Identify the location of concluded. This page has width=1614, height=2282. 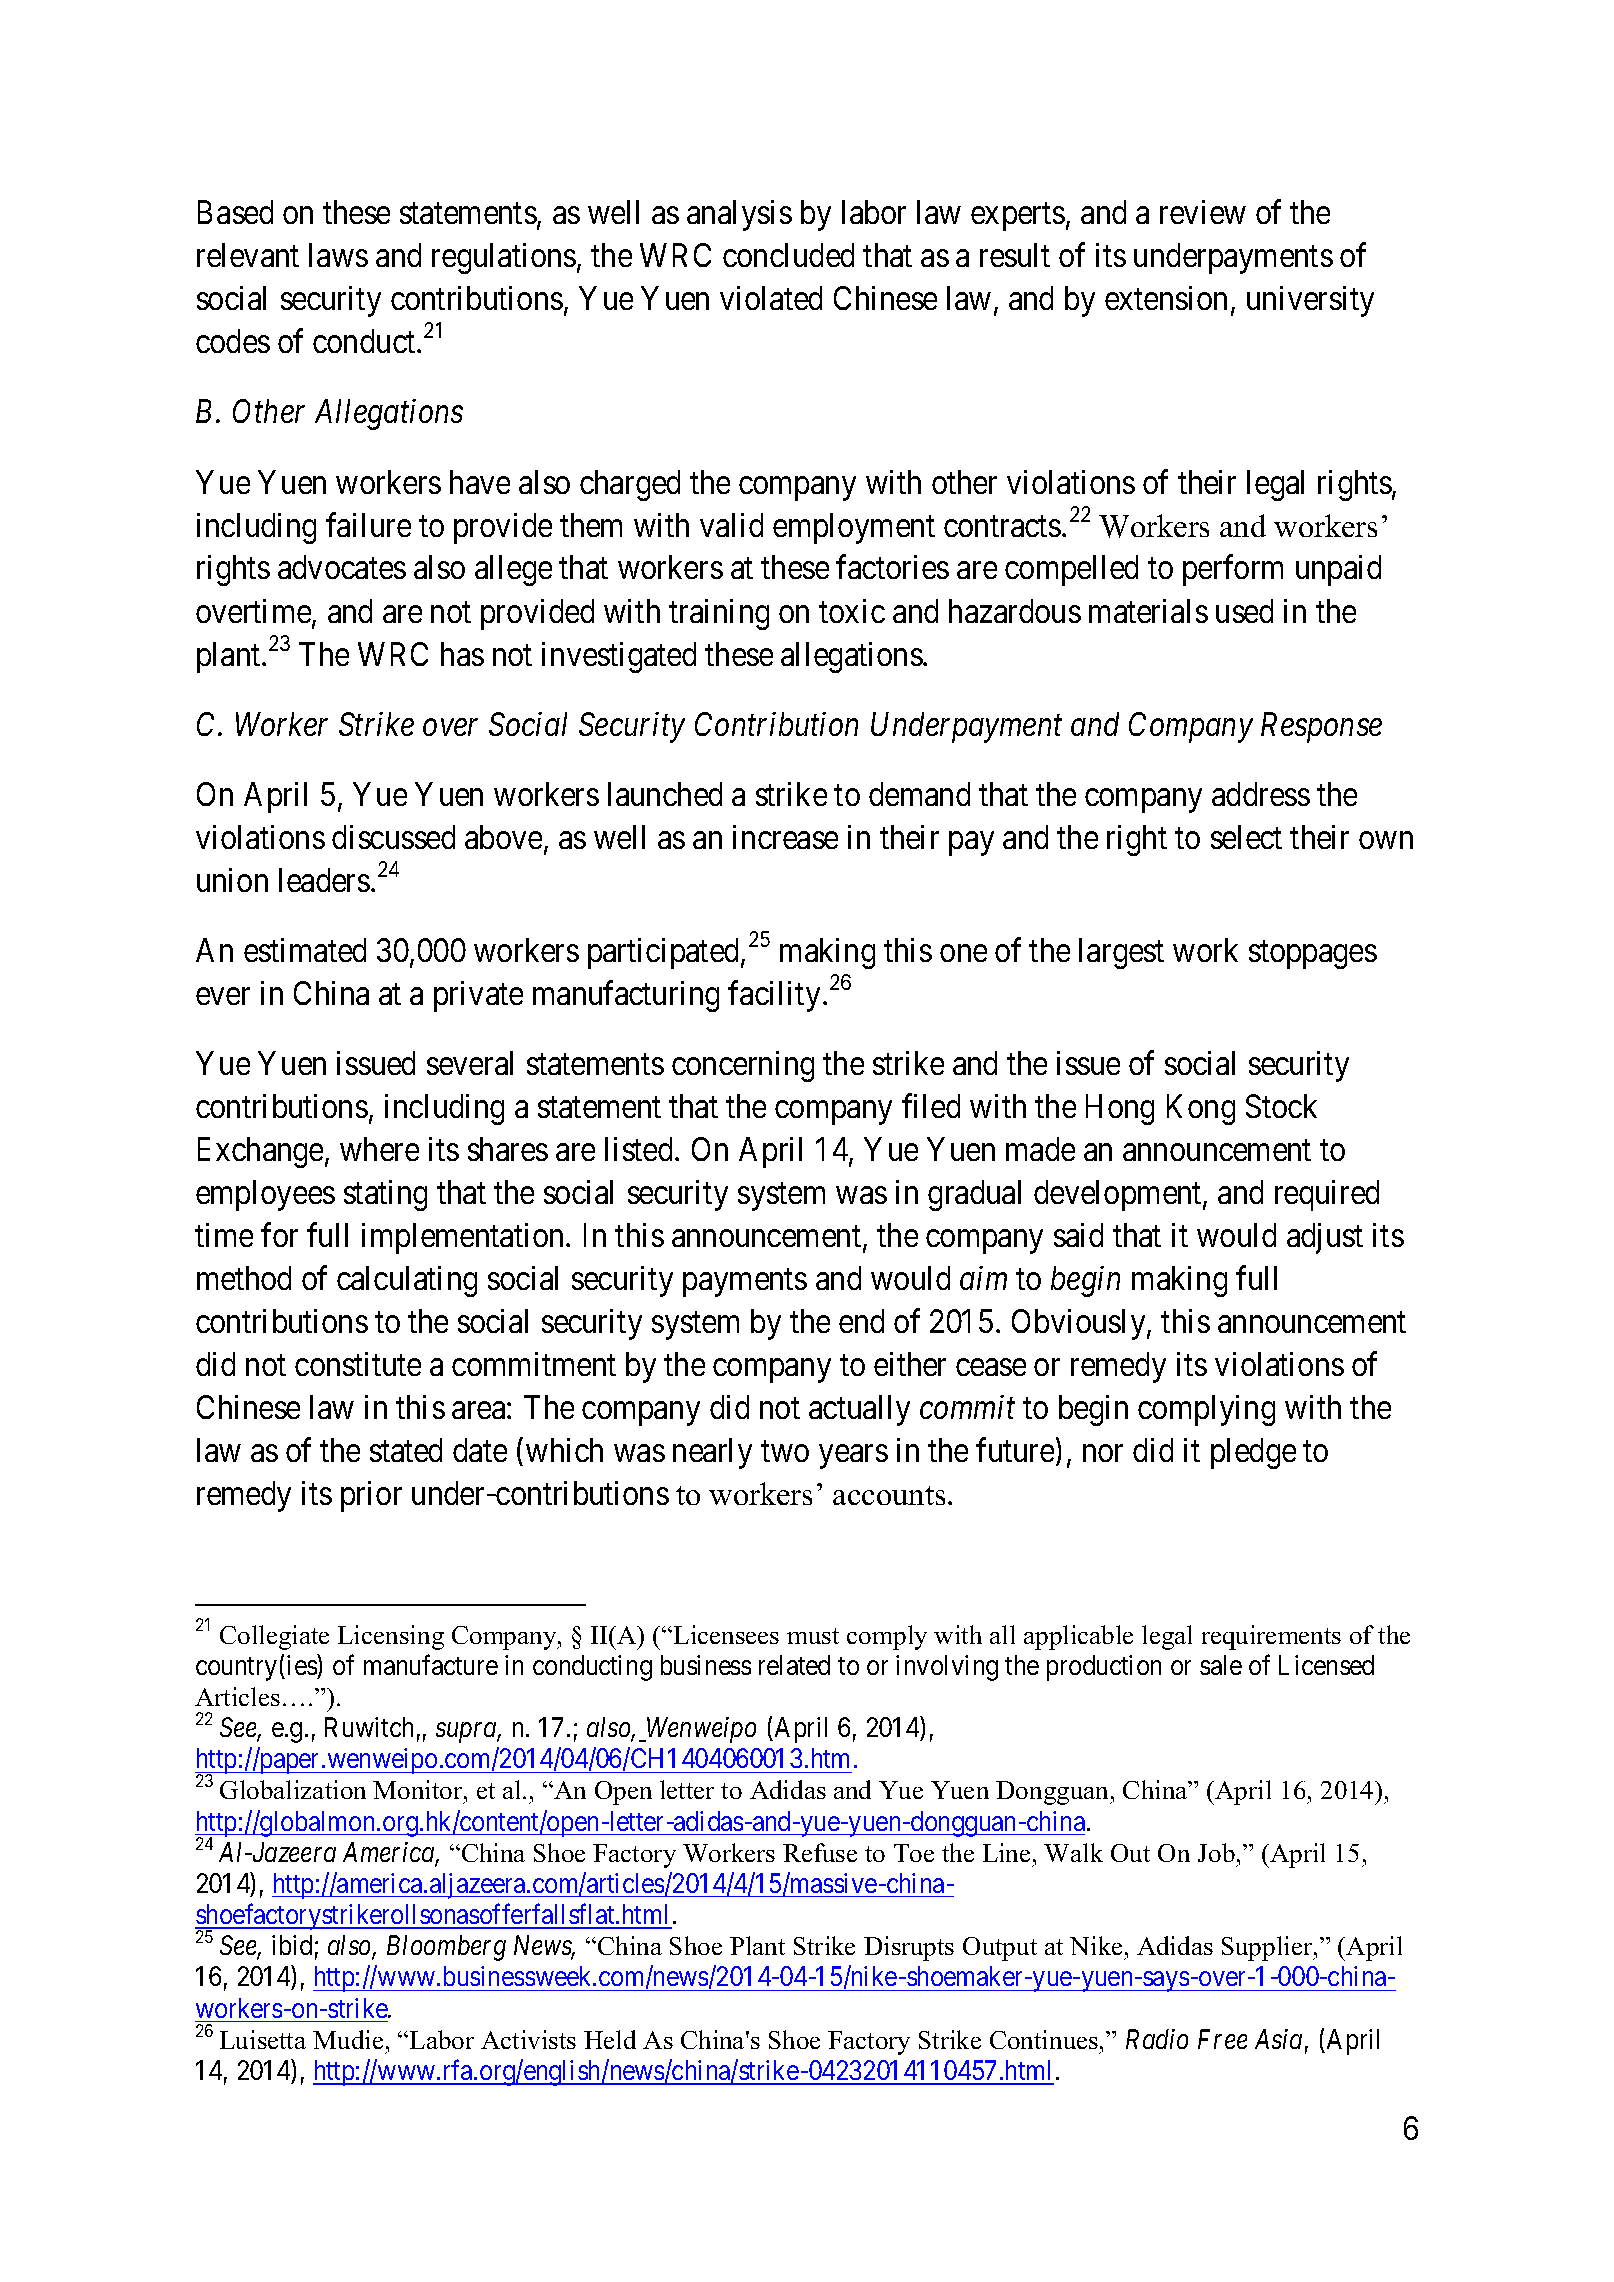
(788, 255).
